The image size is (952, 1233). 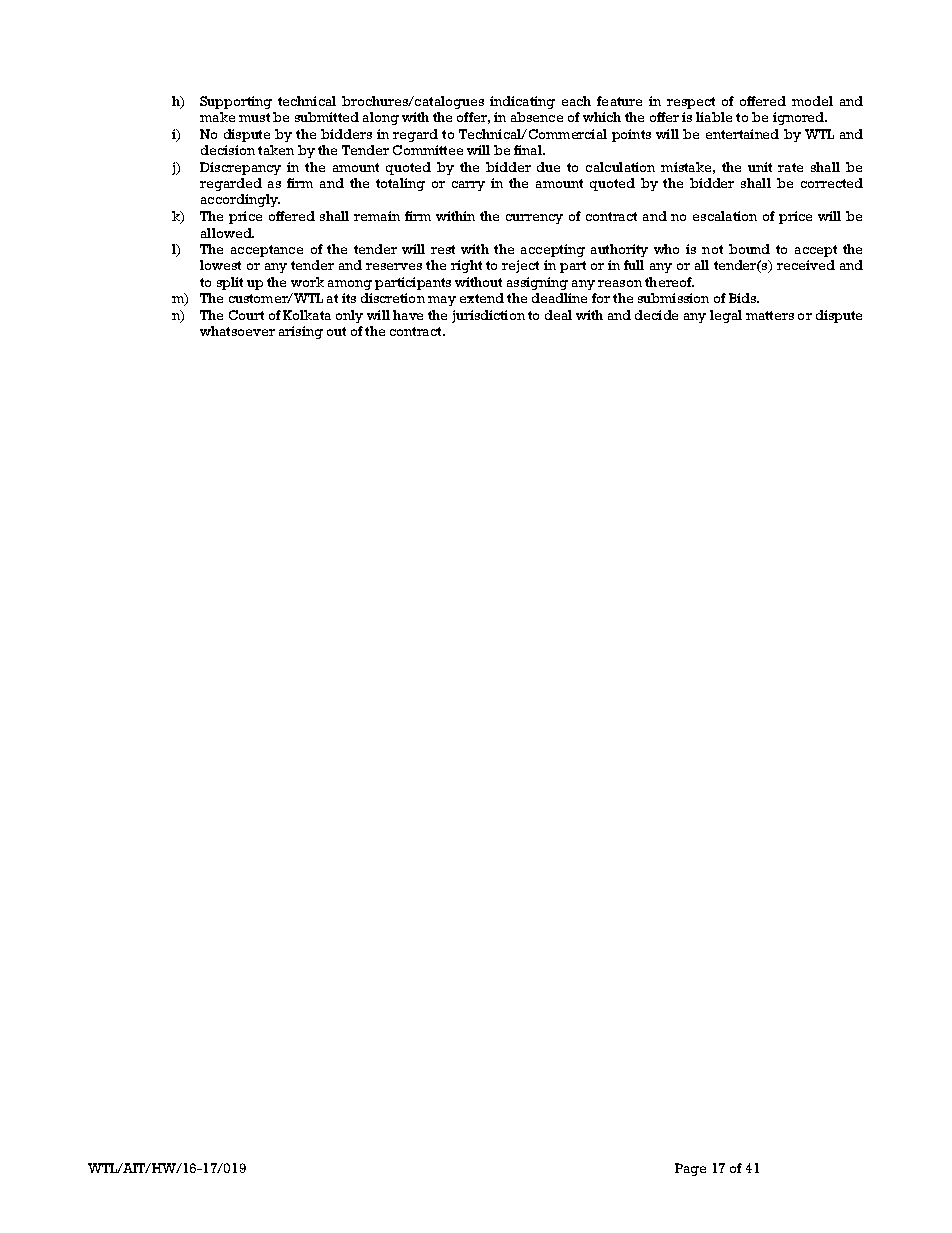 What do you see at coordinates (276, 150) in the screenshot?
I see `taken` at bounding box center [276, 150].
